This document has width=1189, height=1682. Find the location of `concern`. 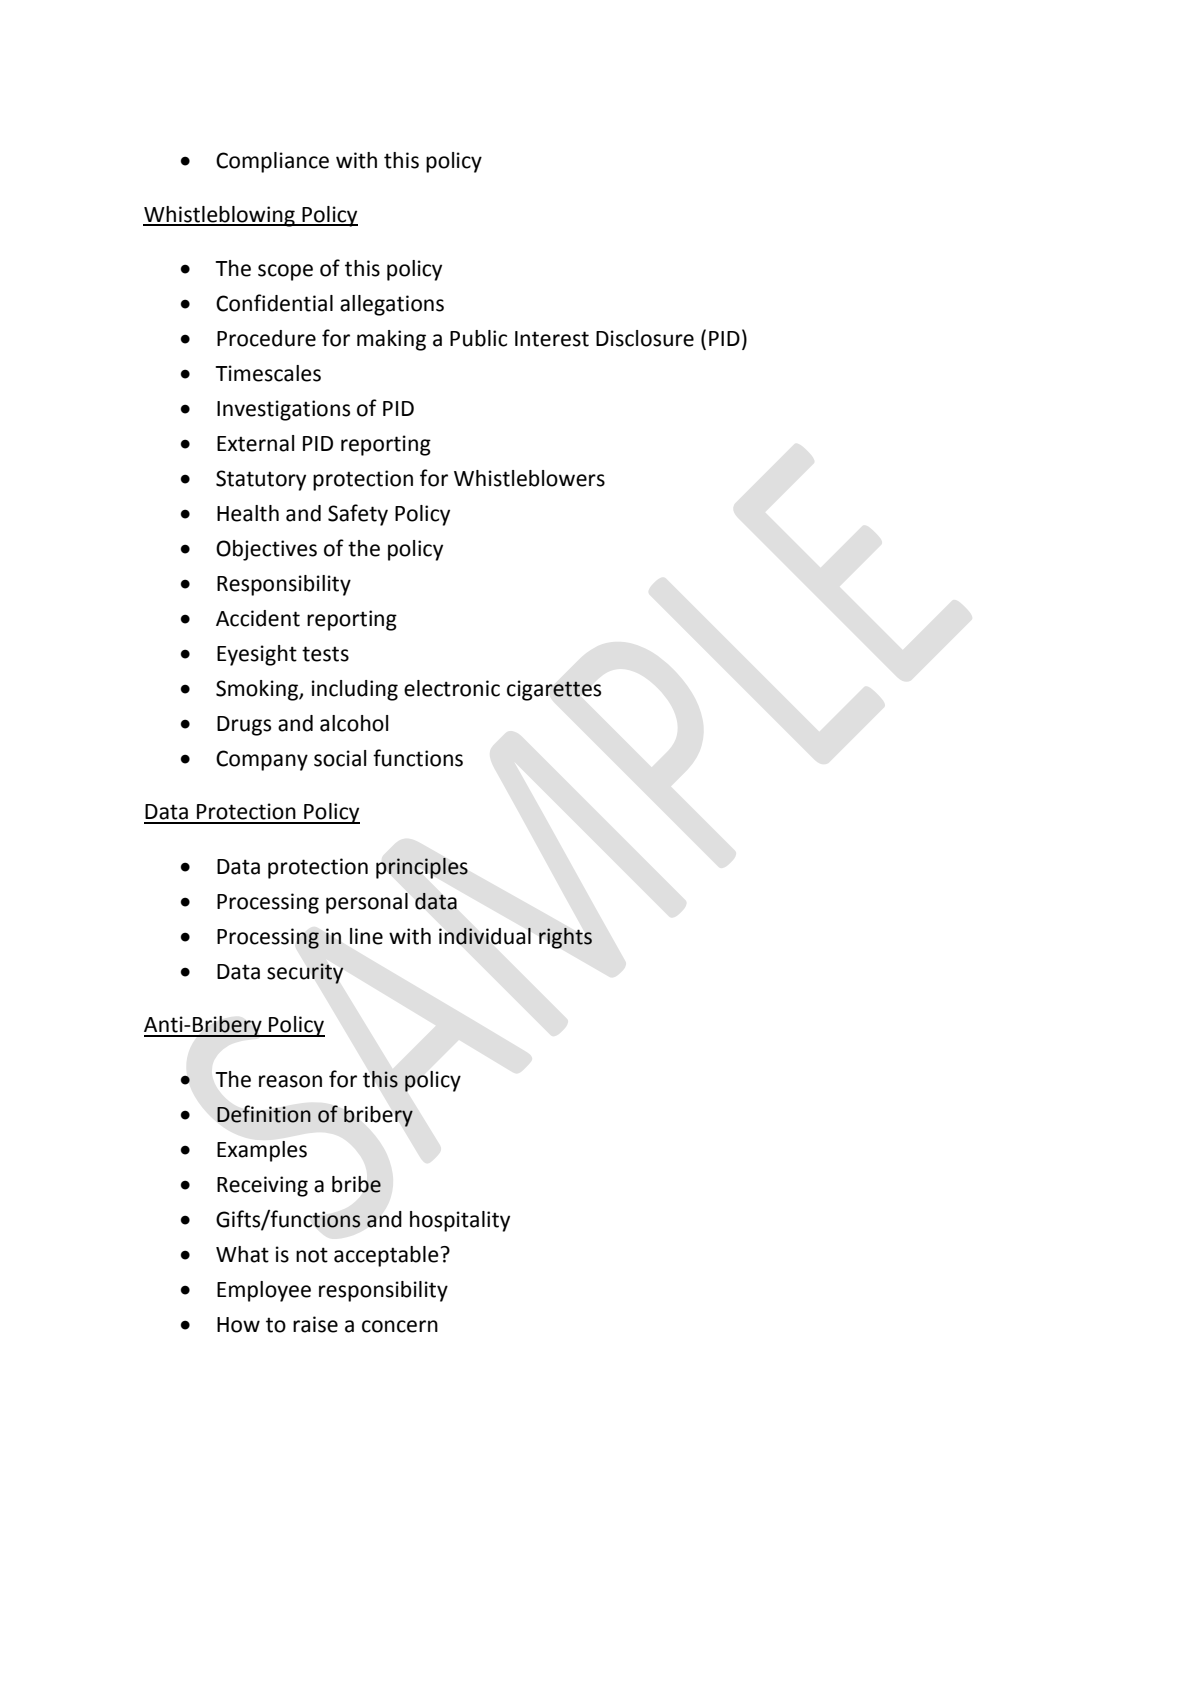

concern is located at coordinates (400, 1326).
